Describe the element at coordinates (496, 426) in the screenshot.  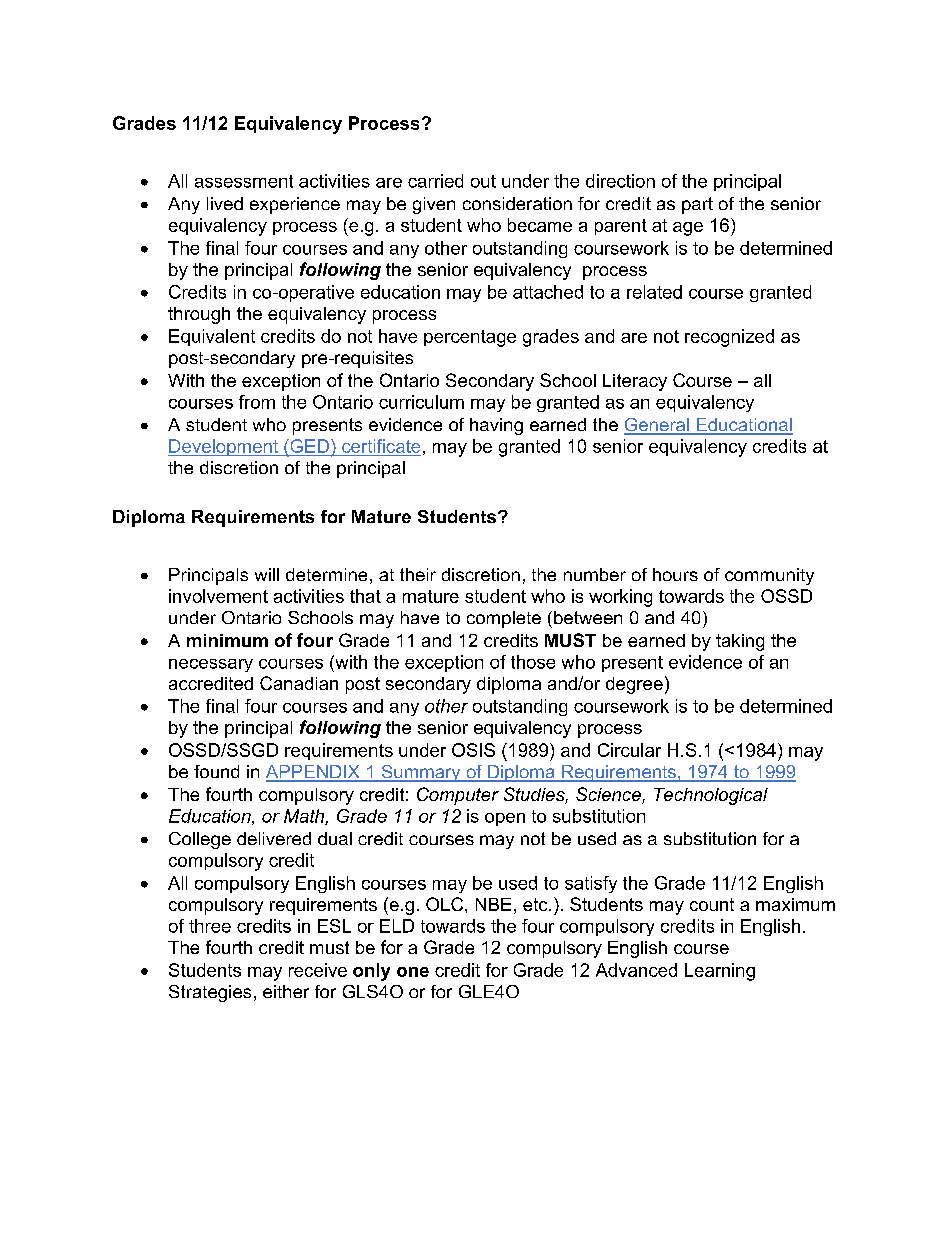
I see `having` at that location.
